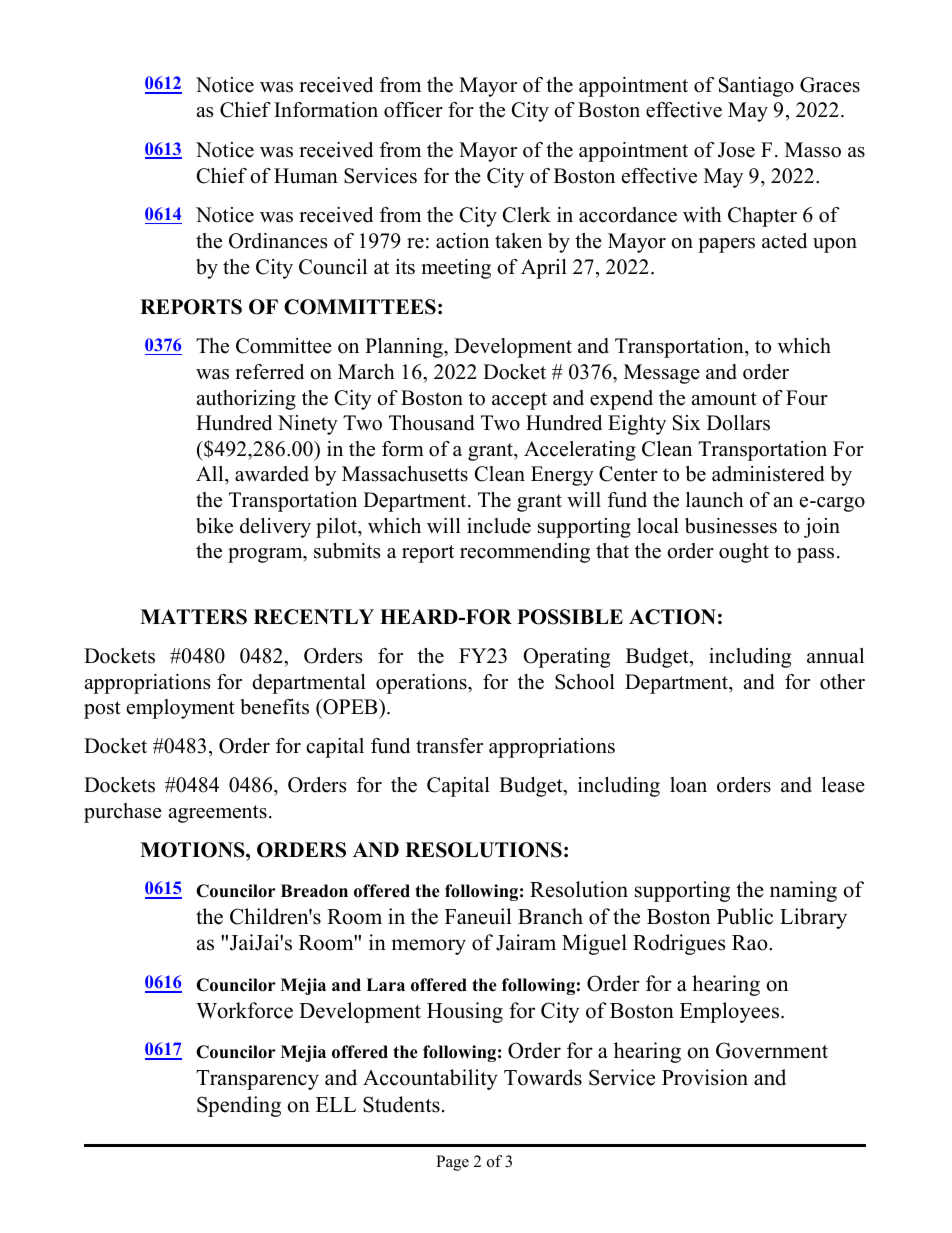  I want to click on Human, so click(306, 176).
